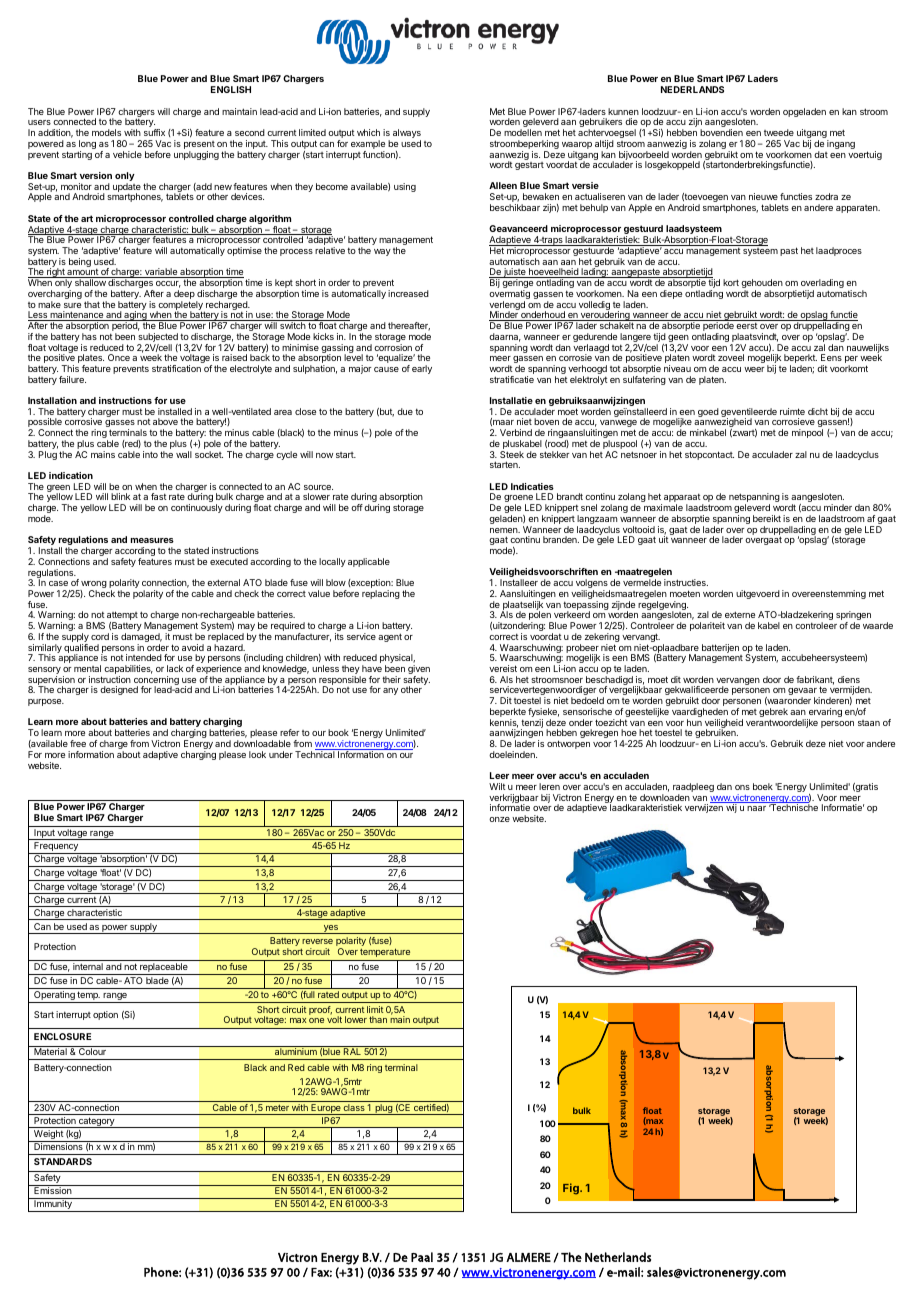 Image resolution: width=924 pixels, height=1308 pixels. I want to click on than, so click(378, 1019).
